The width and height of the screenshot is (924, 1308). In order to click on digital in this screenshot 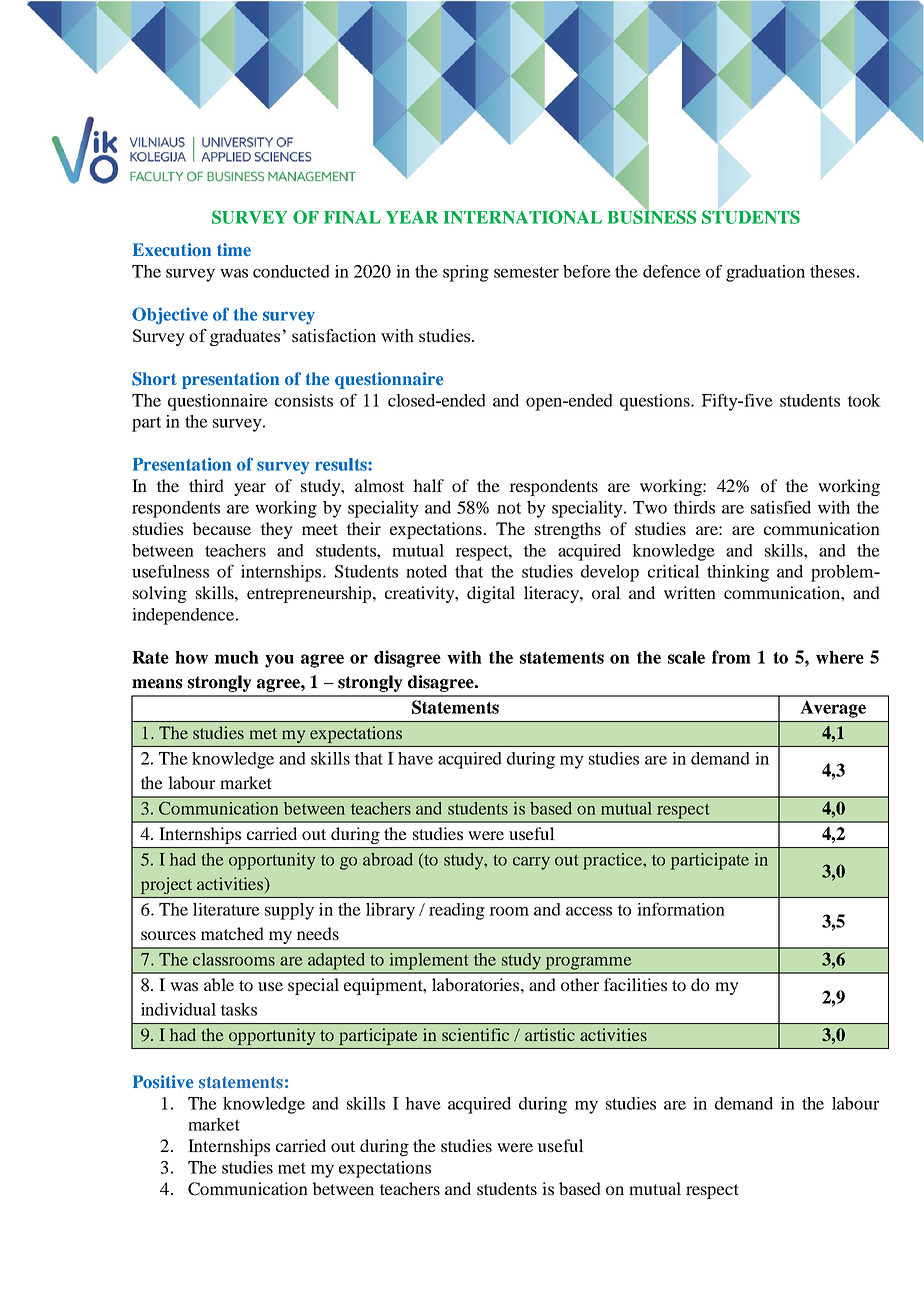, I will do `click(491, 594)`.
